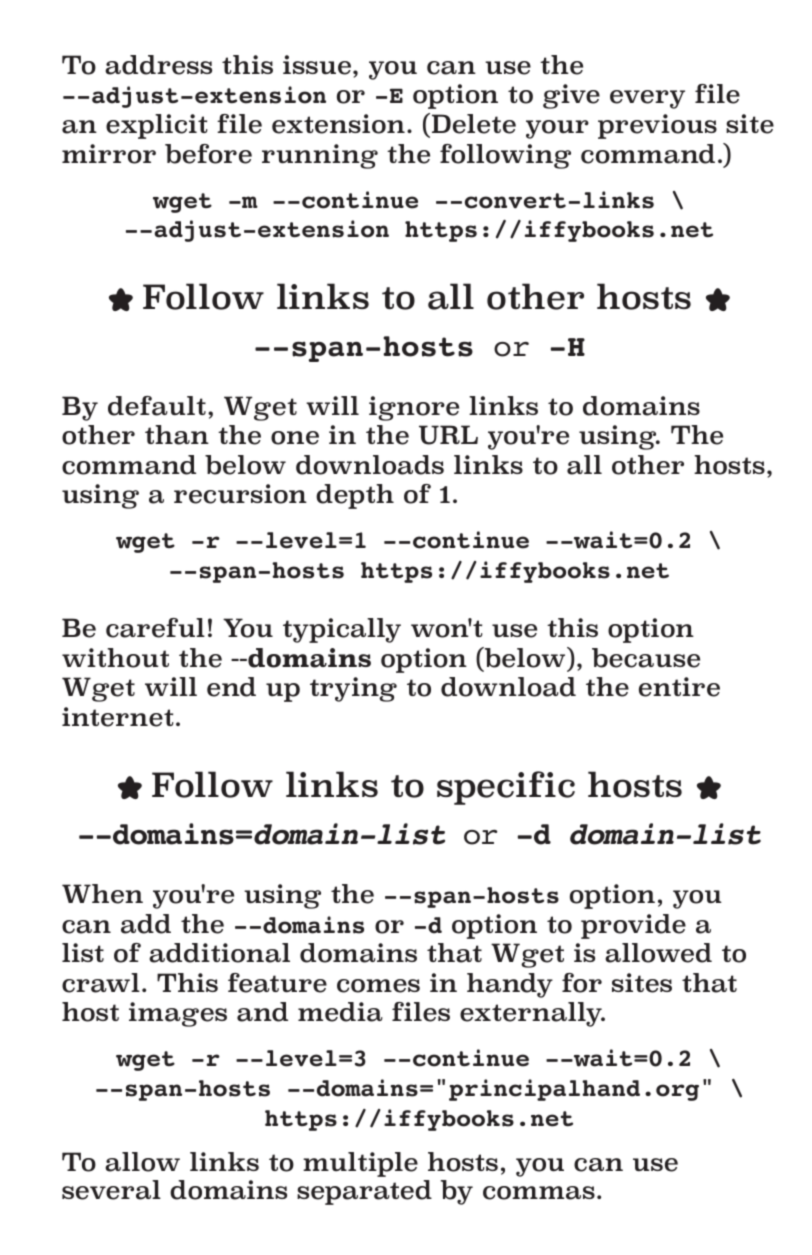 The height and width of the screenshot is (1255, 812). Describe the element at coordinates (646, 658) in the screenshot. I see `because` at that location.
